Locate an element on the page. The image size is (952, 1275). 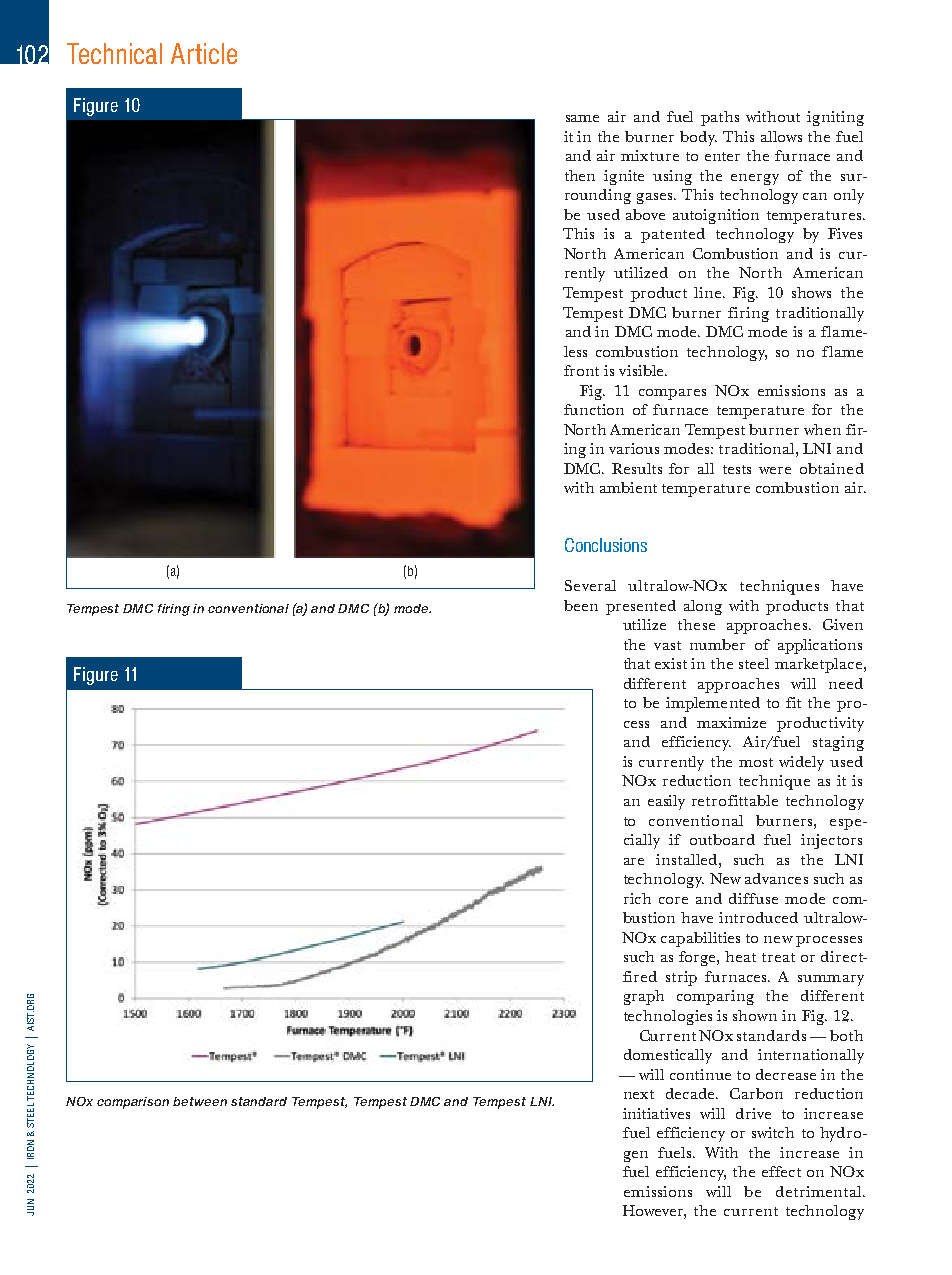
same is located at coordinates (582, 118).
